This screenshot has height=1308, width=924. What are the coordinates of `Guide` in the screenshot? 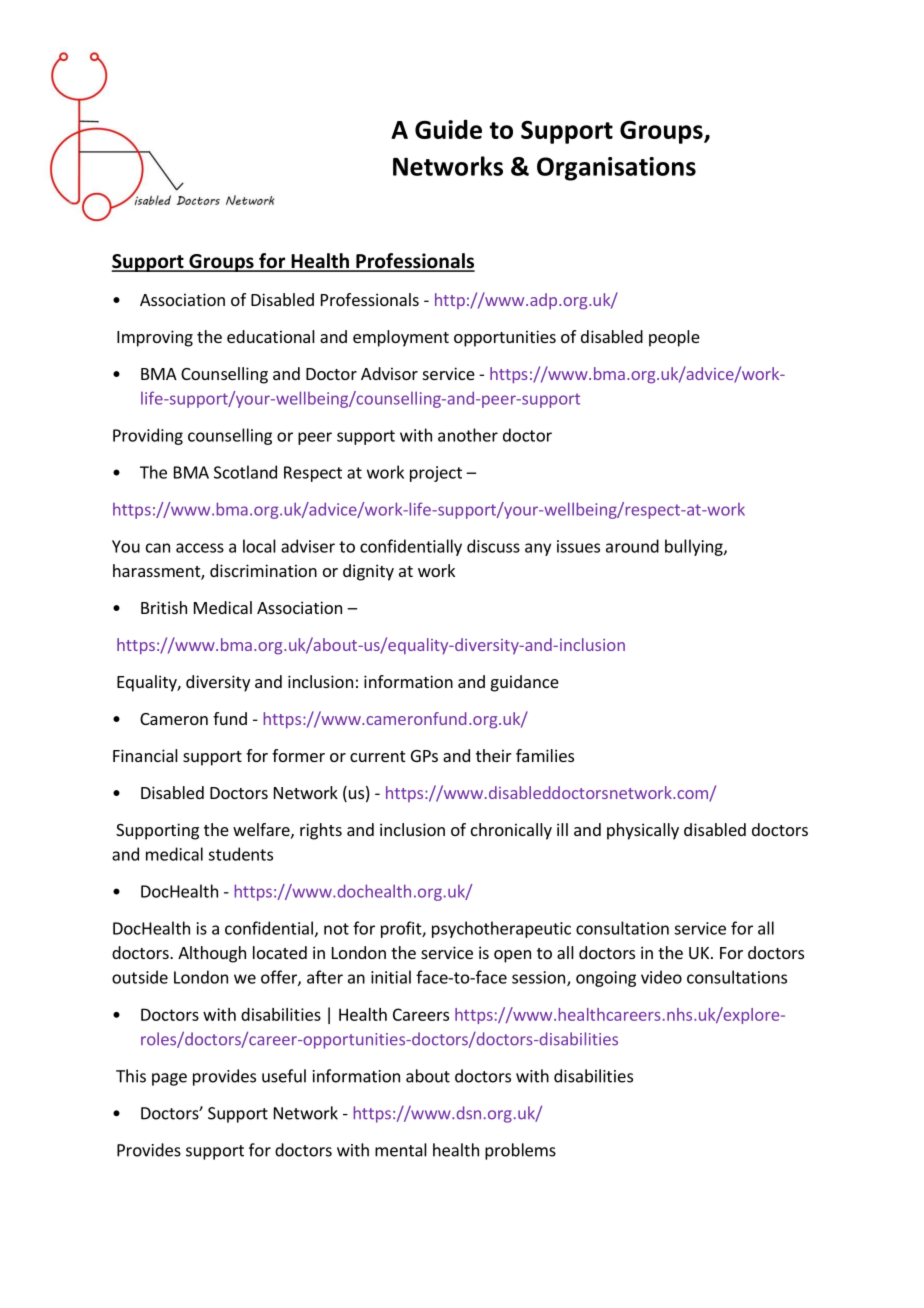 It's located at (448, 129).
